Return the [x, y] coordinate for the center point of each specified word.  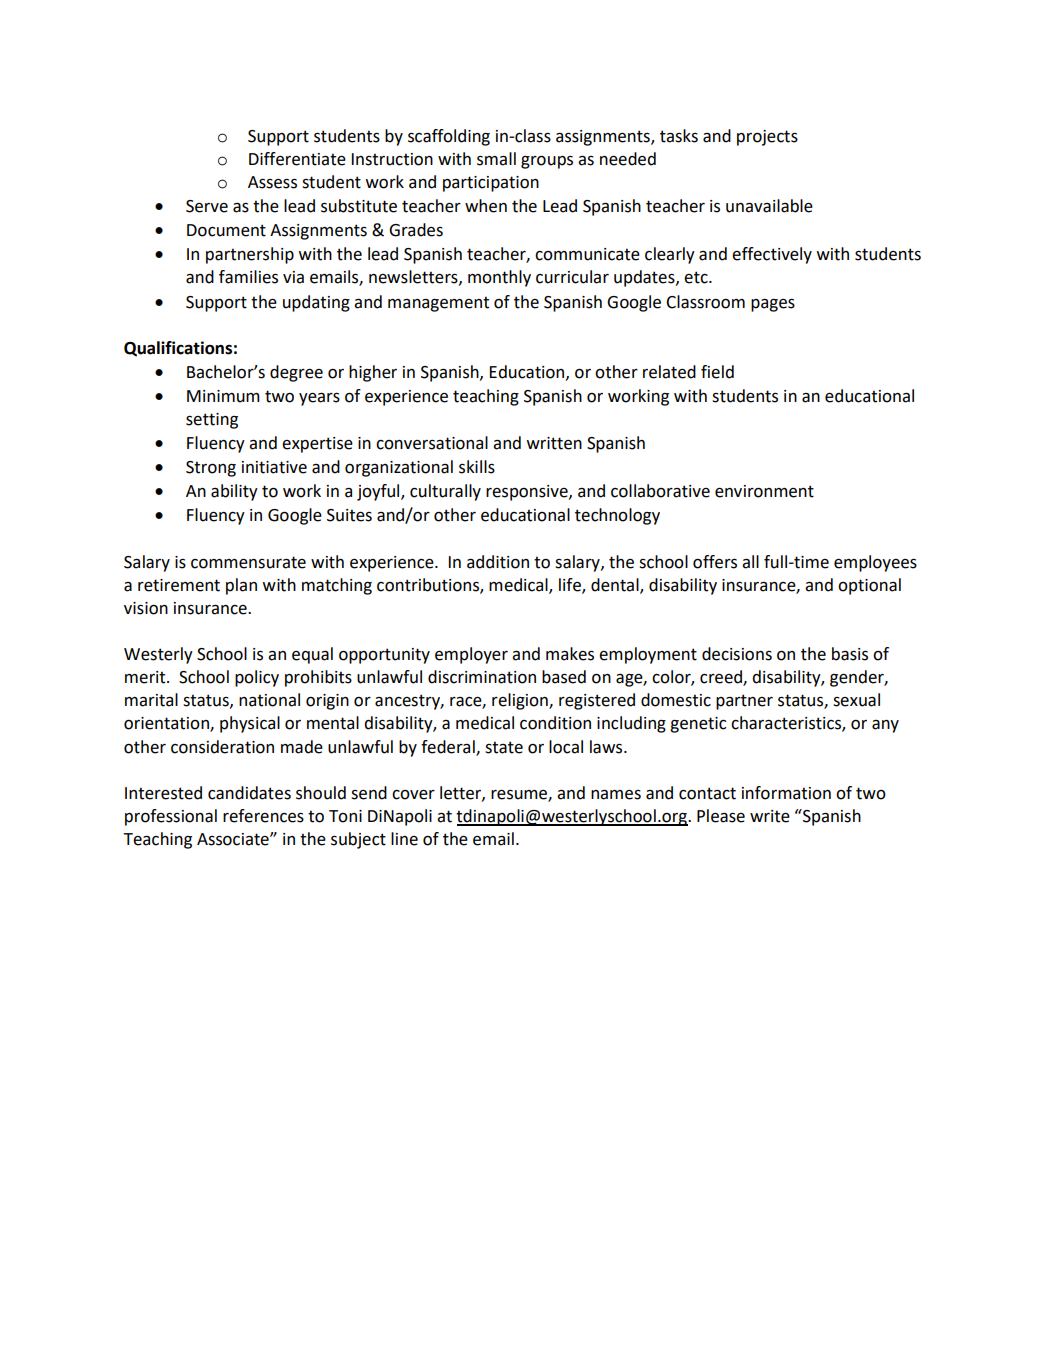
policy [257, 678]
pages [773, 305]
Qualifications [178, 349]
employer [471, 655]
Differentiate [297, 159]
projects [767, 138]
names [616, 795]
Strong [211, 469]
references [263, 816]
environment [764, 491]
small [496, 159]
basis [850, 654]
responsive [528, 493]
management [438, 304]
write [770, 816]
